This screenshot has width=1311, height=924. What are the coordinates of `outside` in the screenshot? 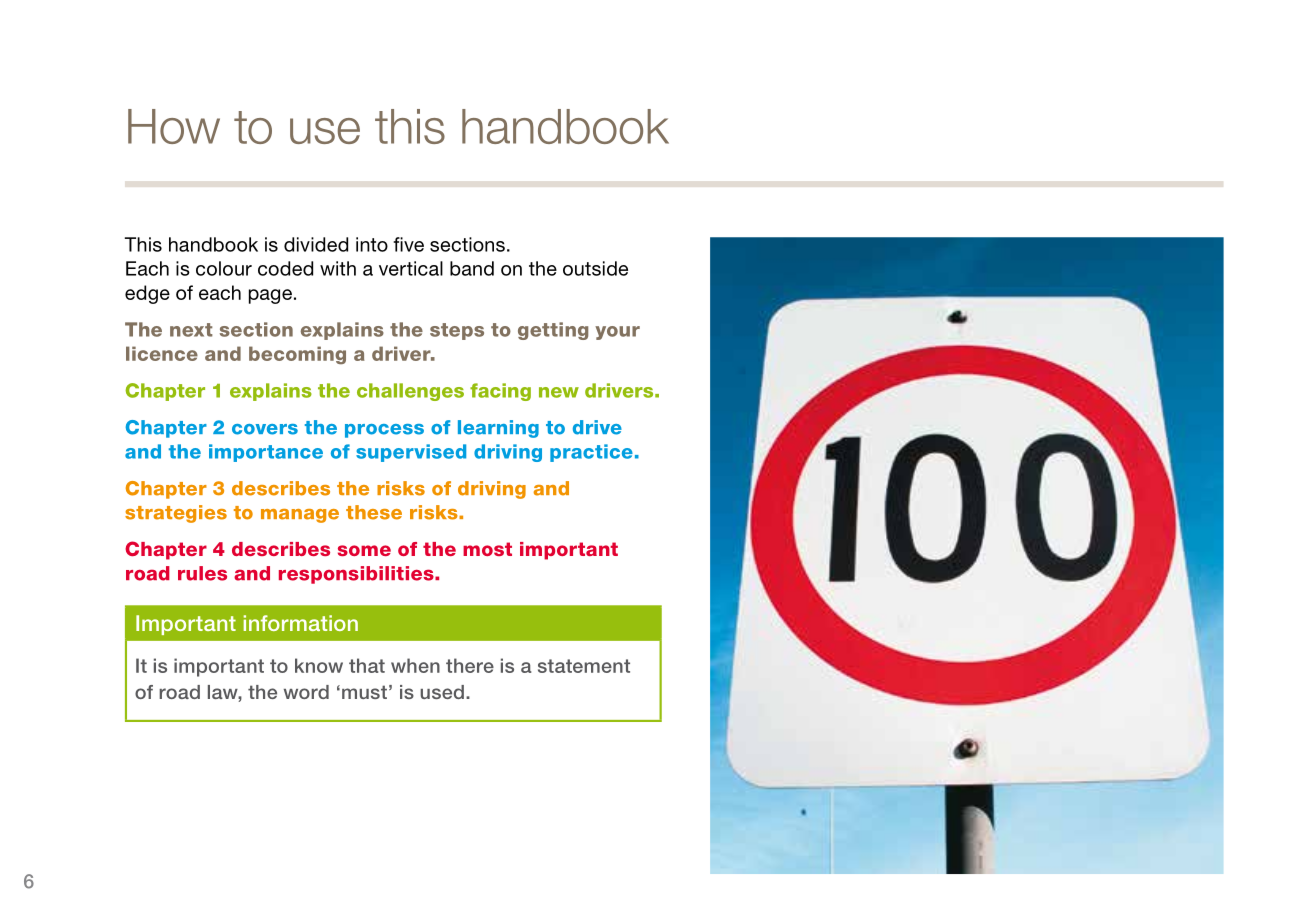 It's located at (595, 268).
